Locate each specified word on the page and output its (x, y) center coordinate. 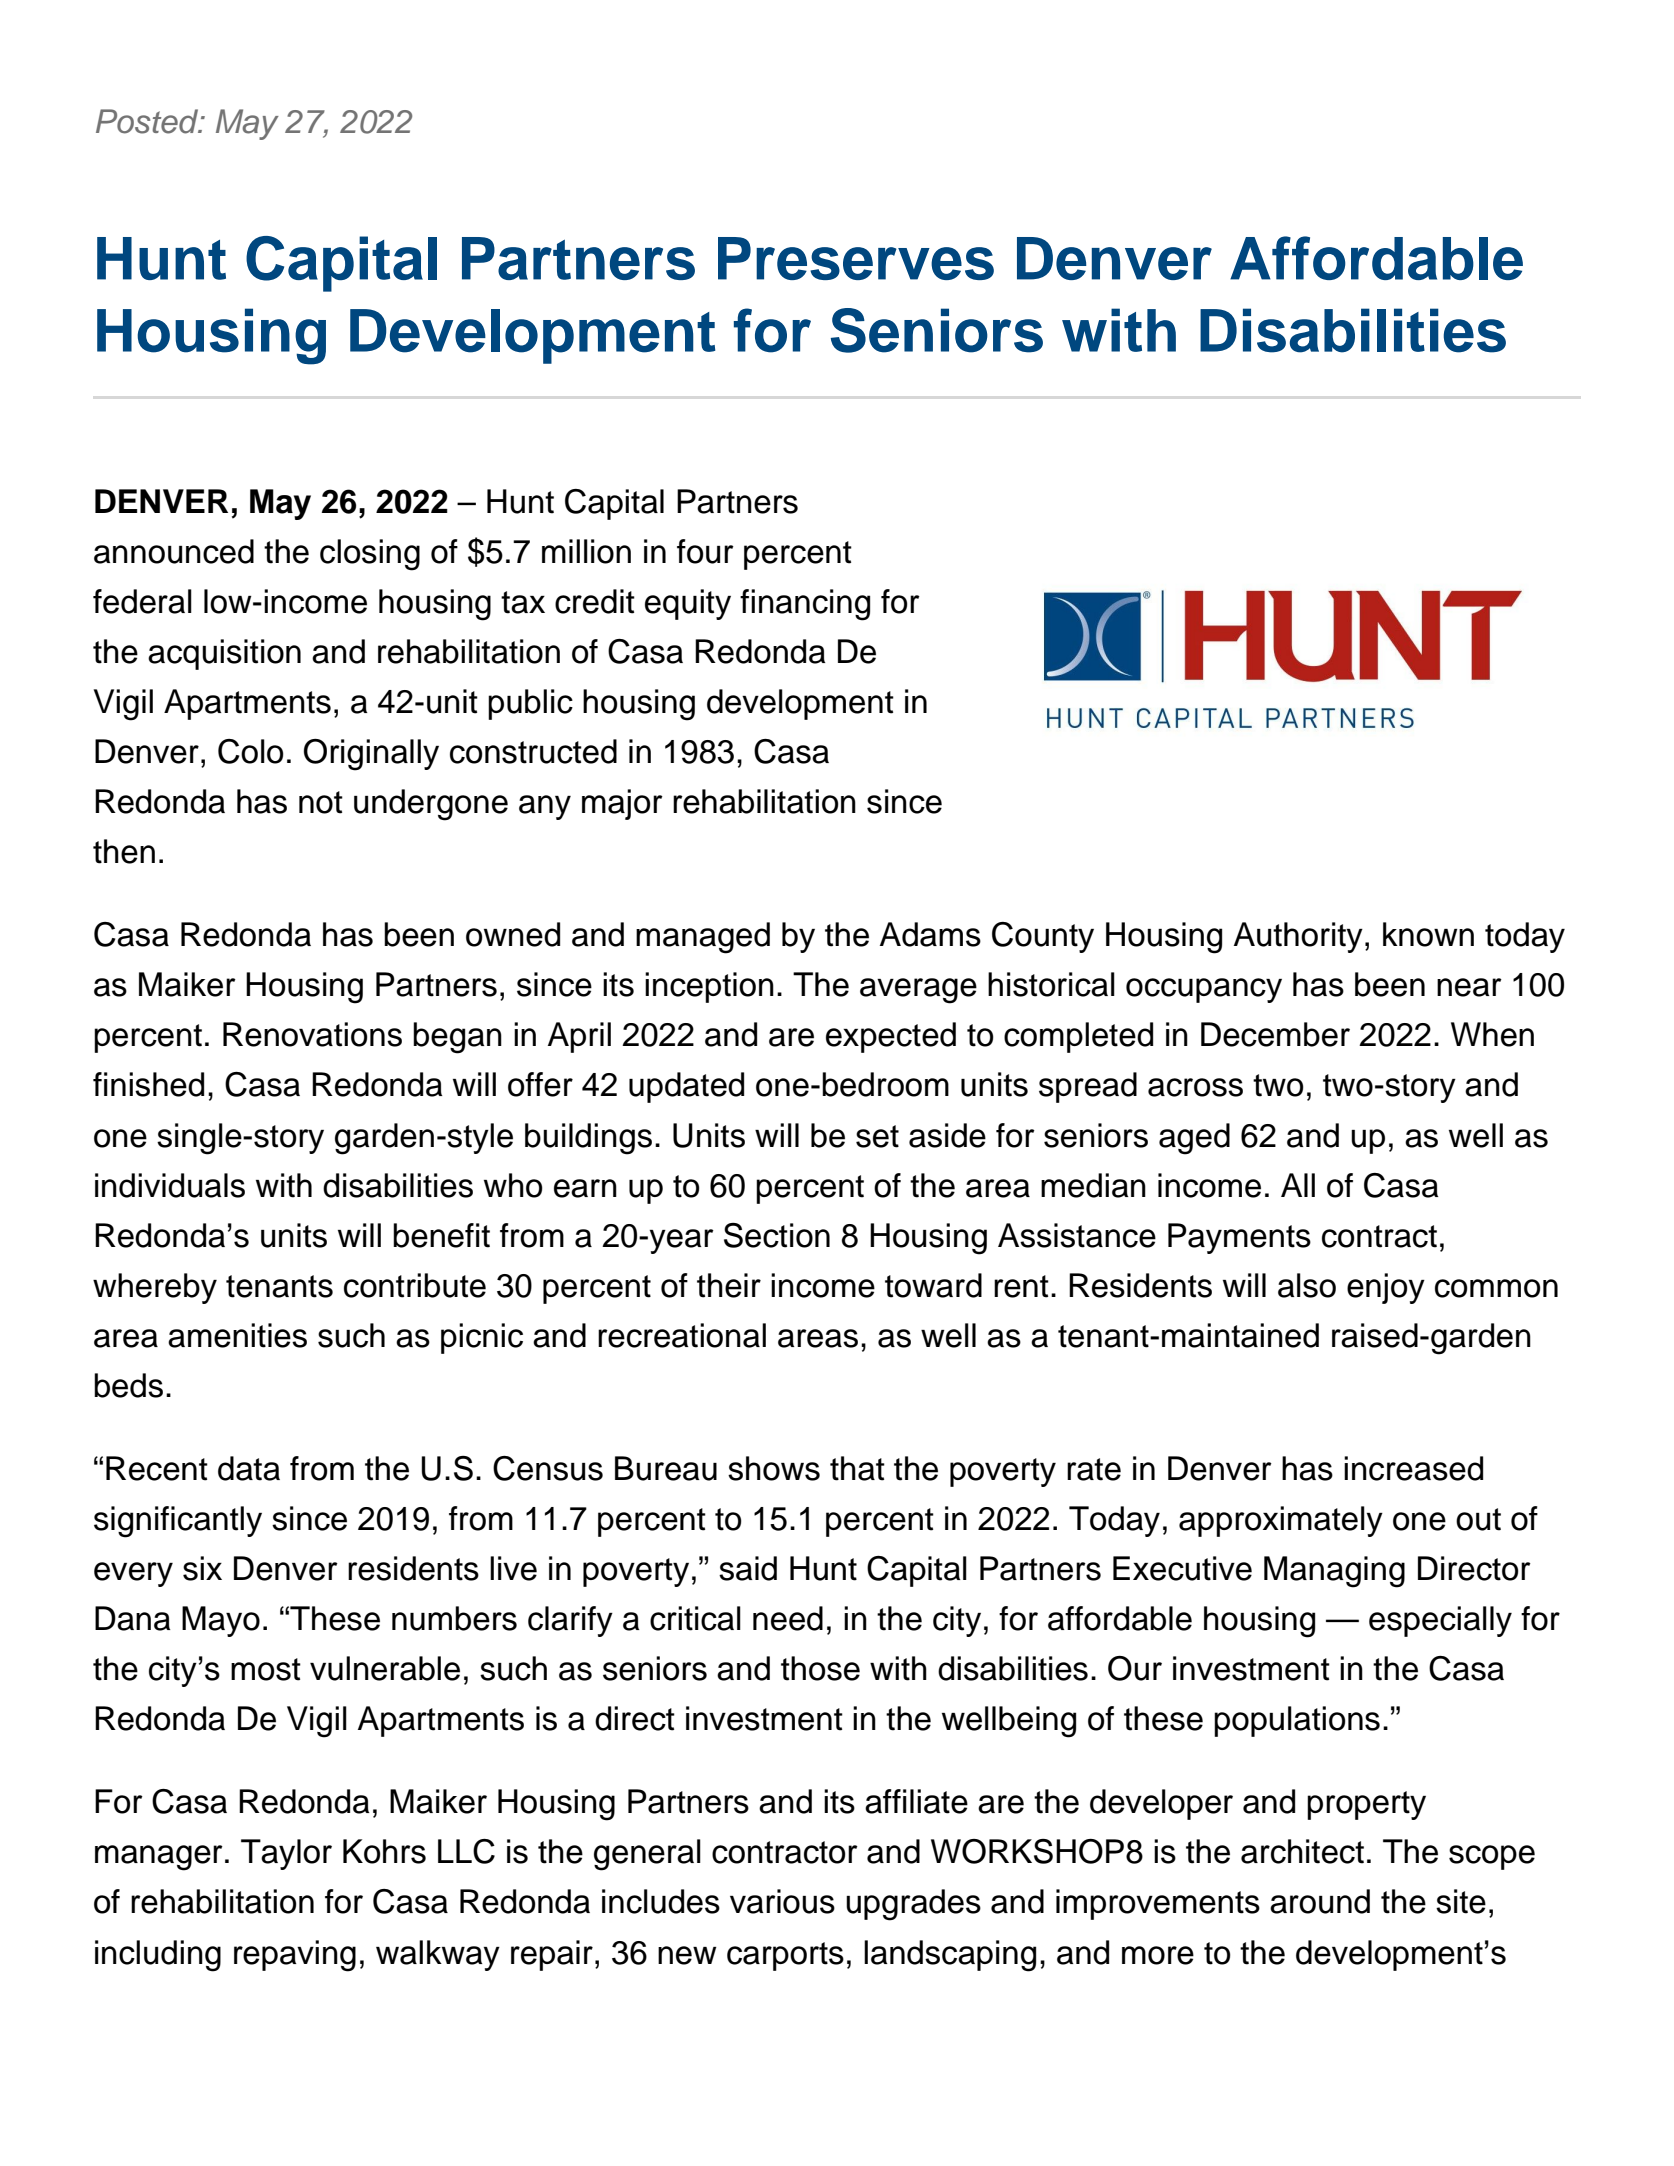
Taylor (286, 1854)
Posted (148, 121)
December (1275, 1034)
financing (805, 605)
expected (891, 1037)
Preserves (856, 258)
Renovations (312, 1034)
